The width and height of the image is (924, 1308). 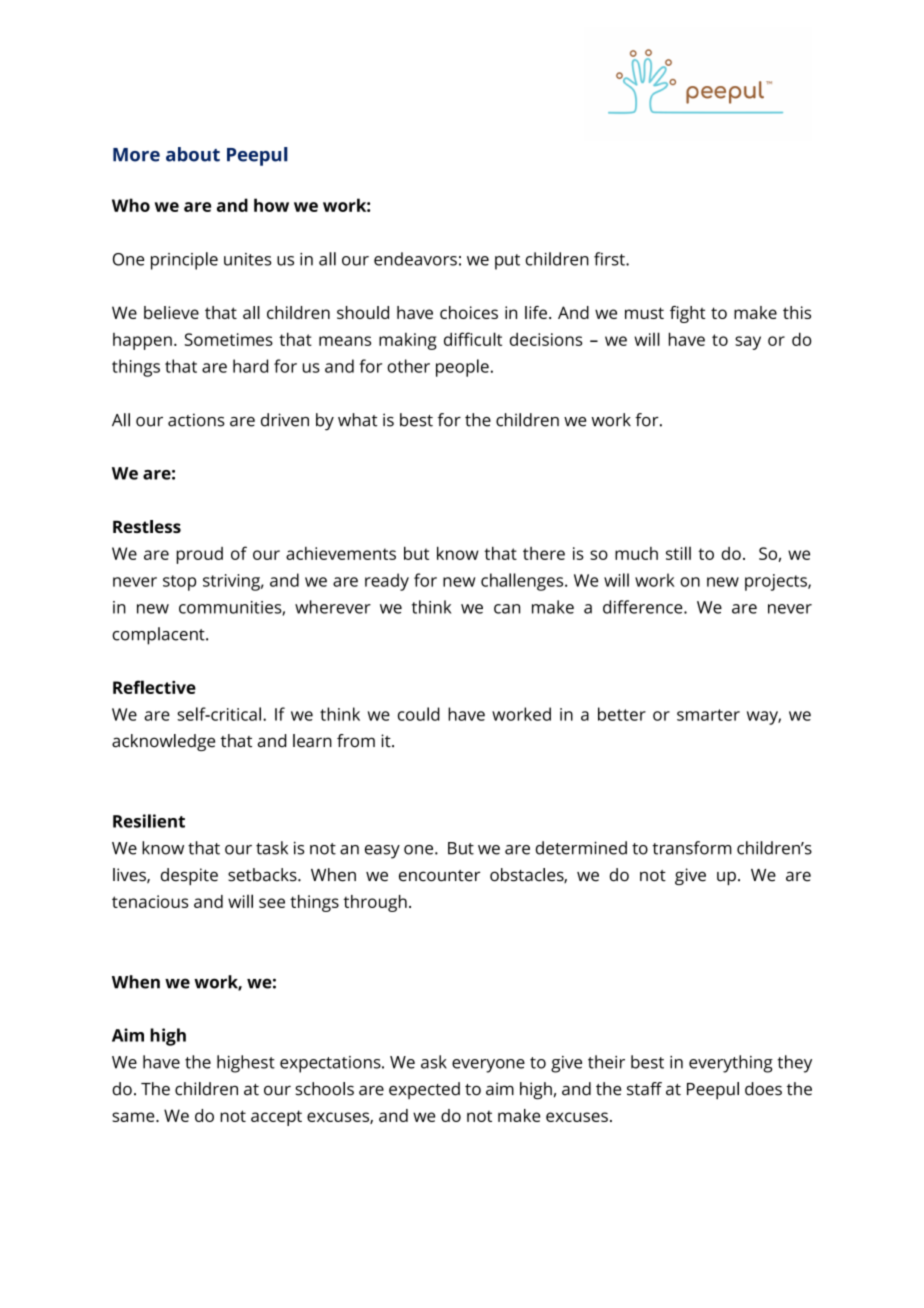 What do you see at coordinates (189, 876) in the image?
I see `despite` at bounding box center [189, 876].
